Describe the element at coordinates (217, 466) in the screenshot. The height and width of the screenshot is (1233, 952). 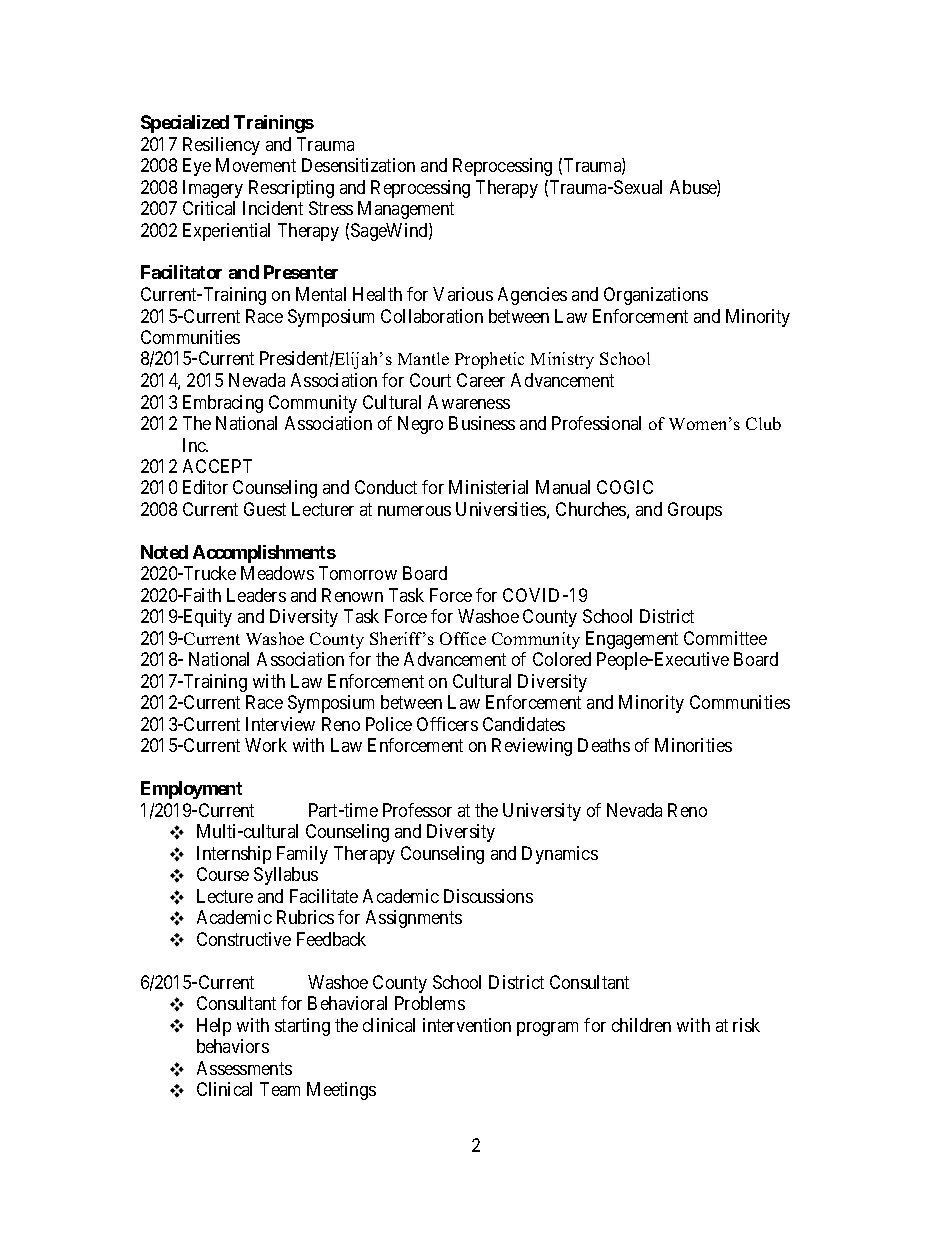
I see `ACCEPT` at that location.
